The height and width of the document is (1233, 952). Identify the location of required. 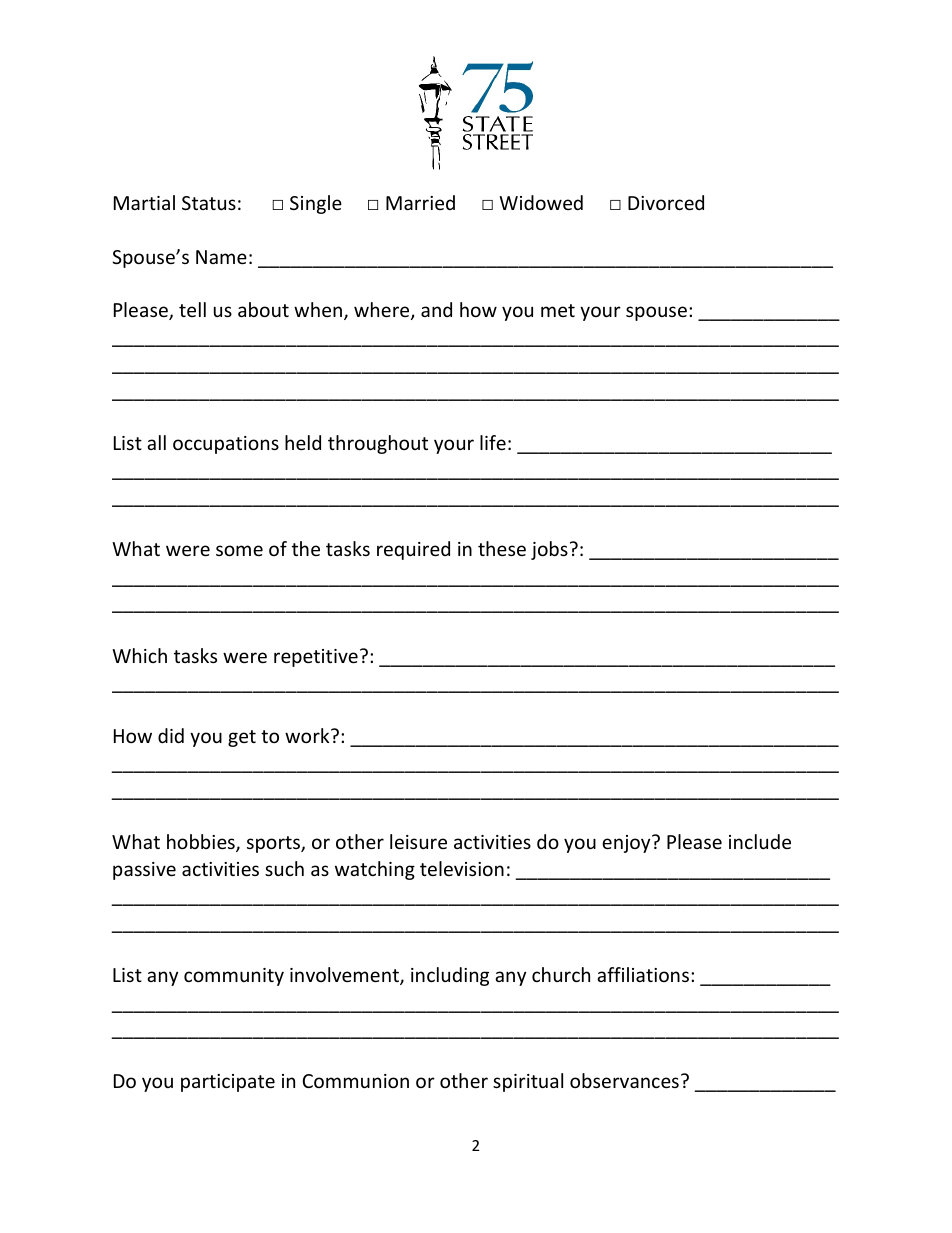
(413, 550).
